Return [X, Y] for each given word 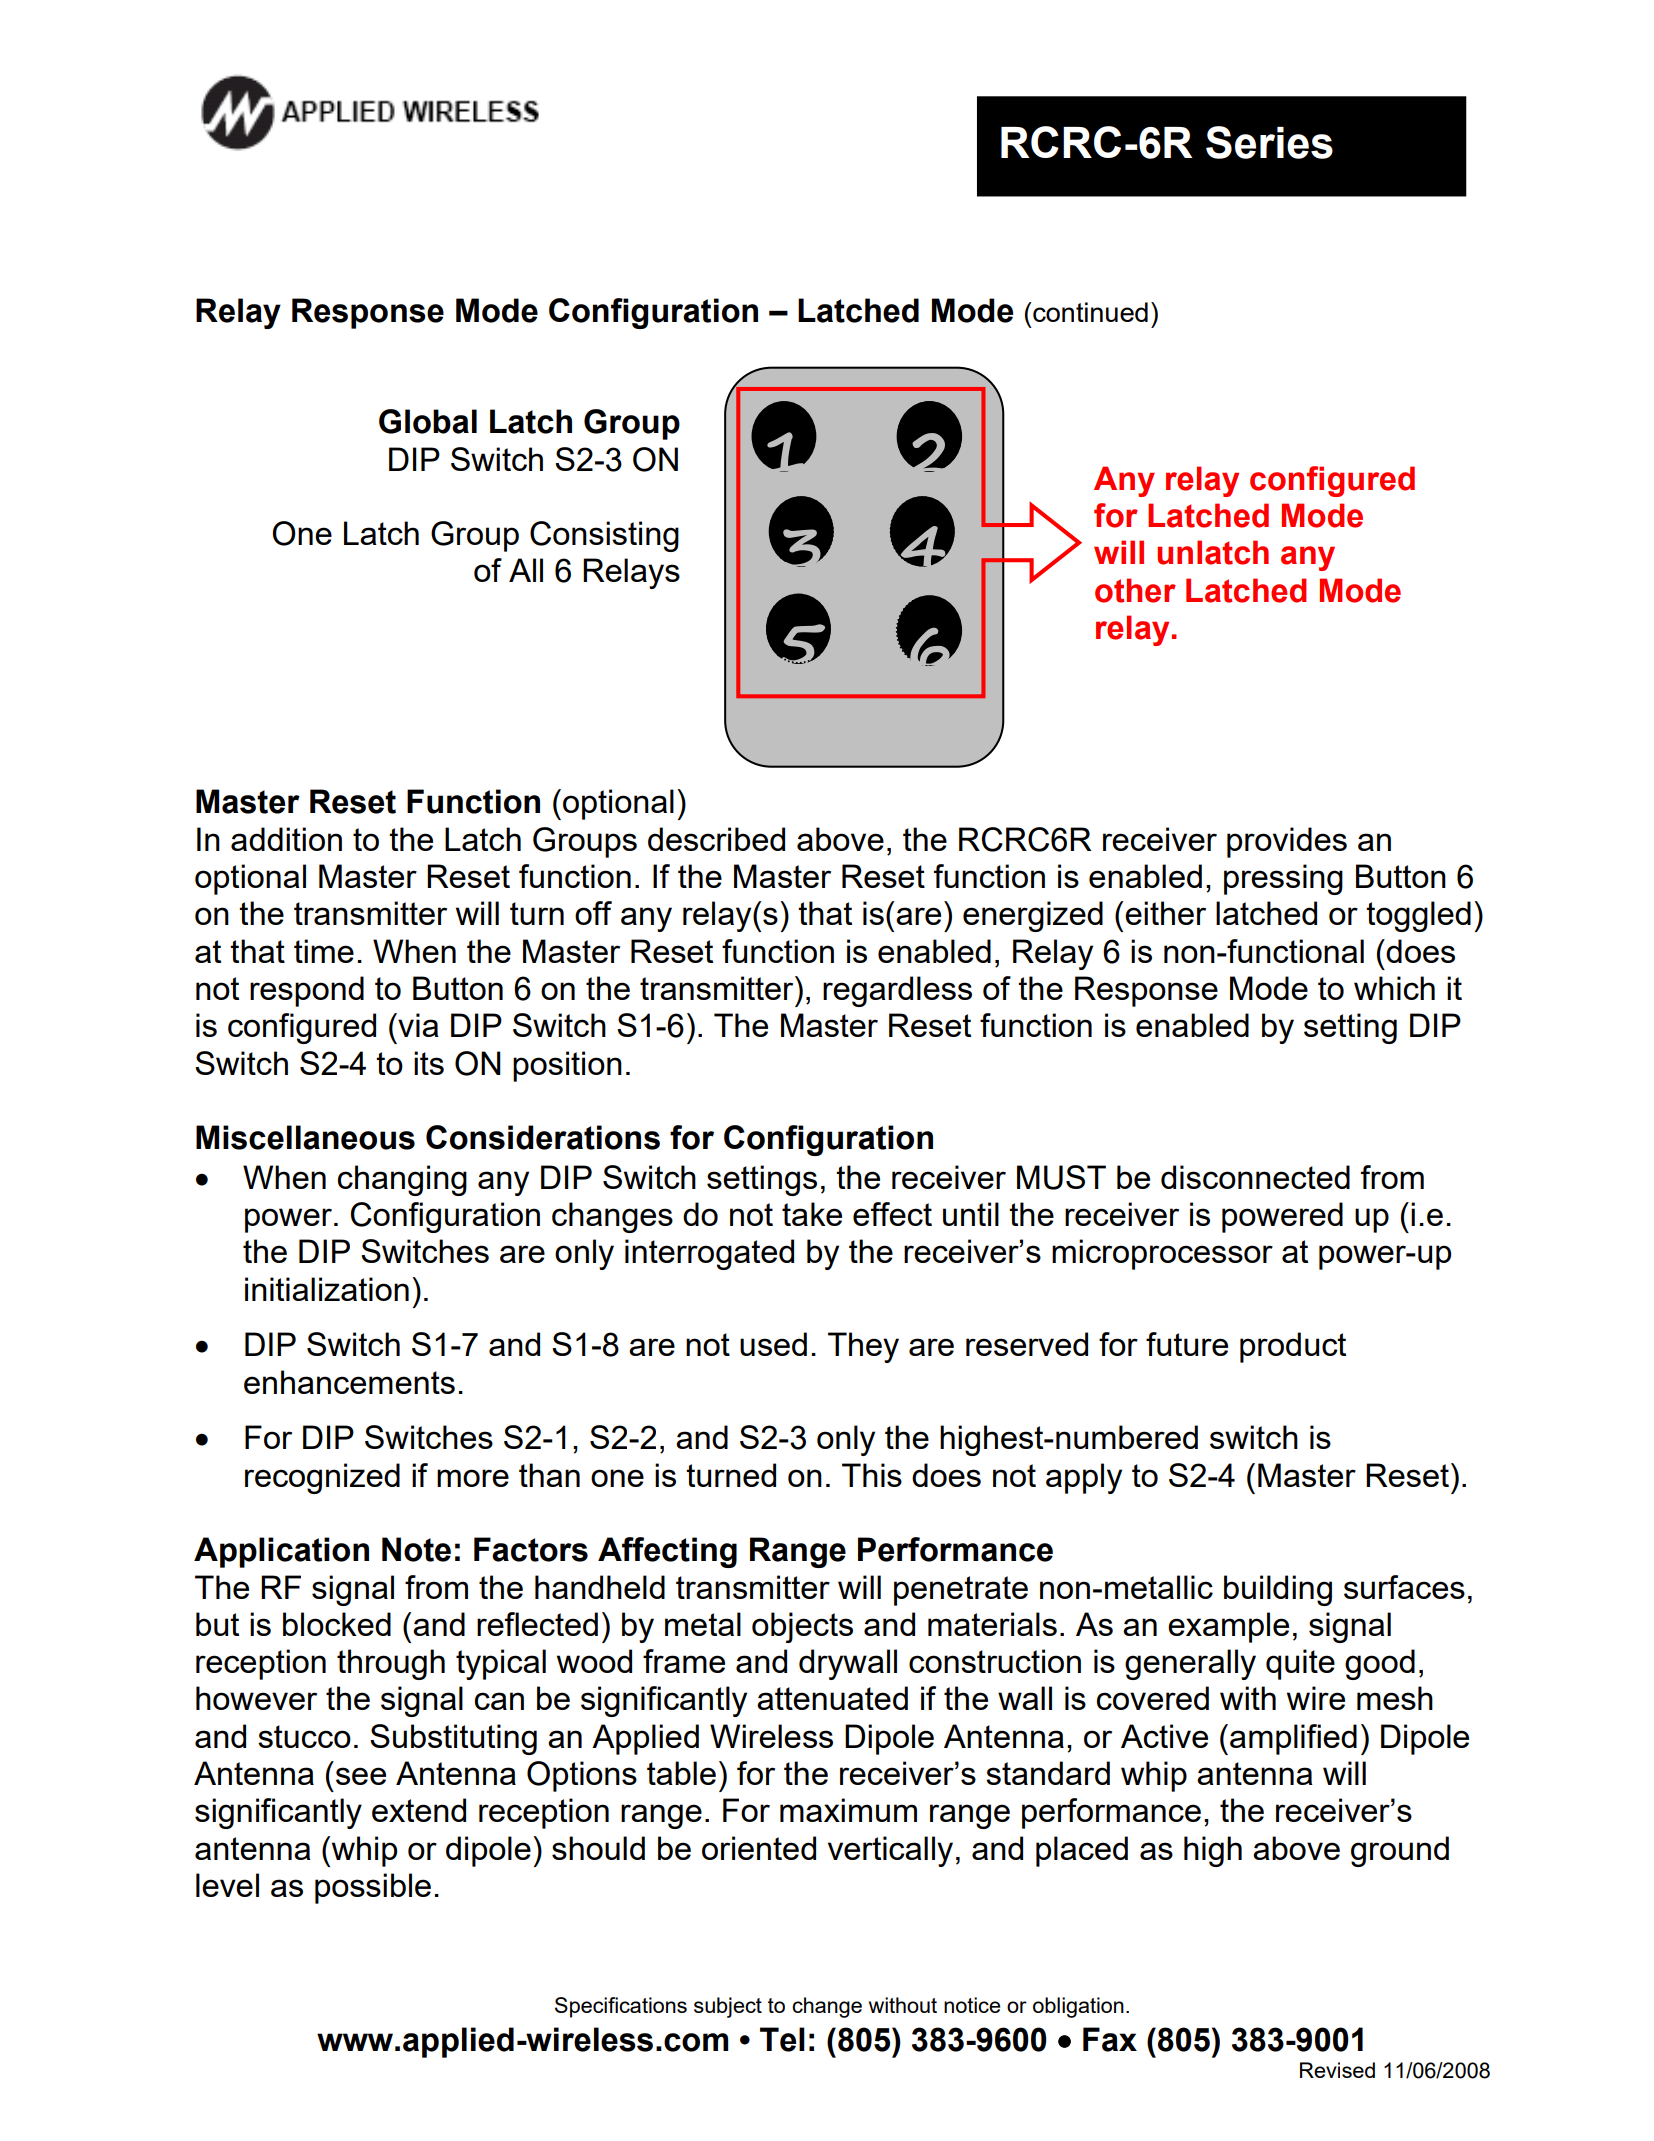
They [863, 1347]
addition [286, 839]
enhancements [349, 1382]
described [716, 839]
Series [1269, 142]
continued [1089, 312]
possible [373, 1888]
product [1293, 1347]
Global [428, 421]
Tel [782, 2039]
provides [1287, 842]
